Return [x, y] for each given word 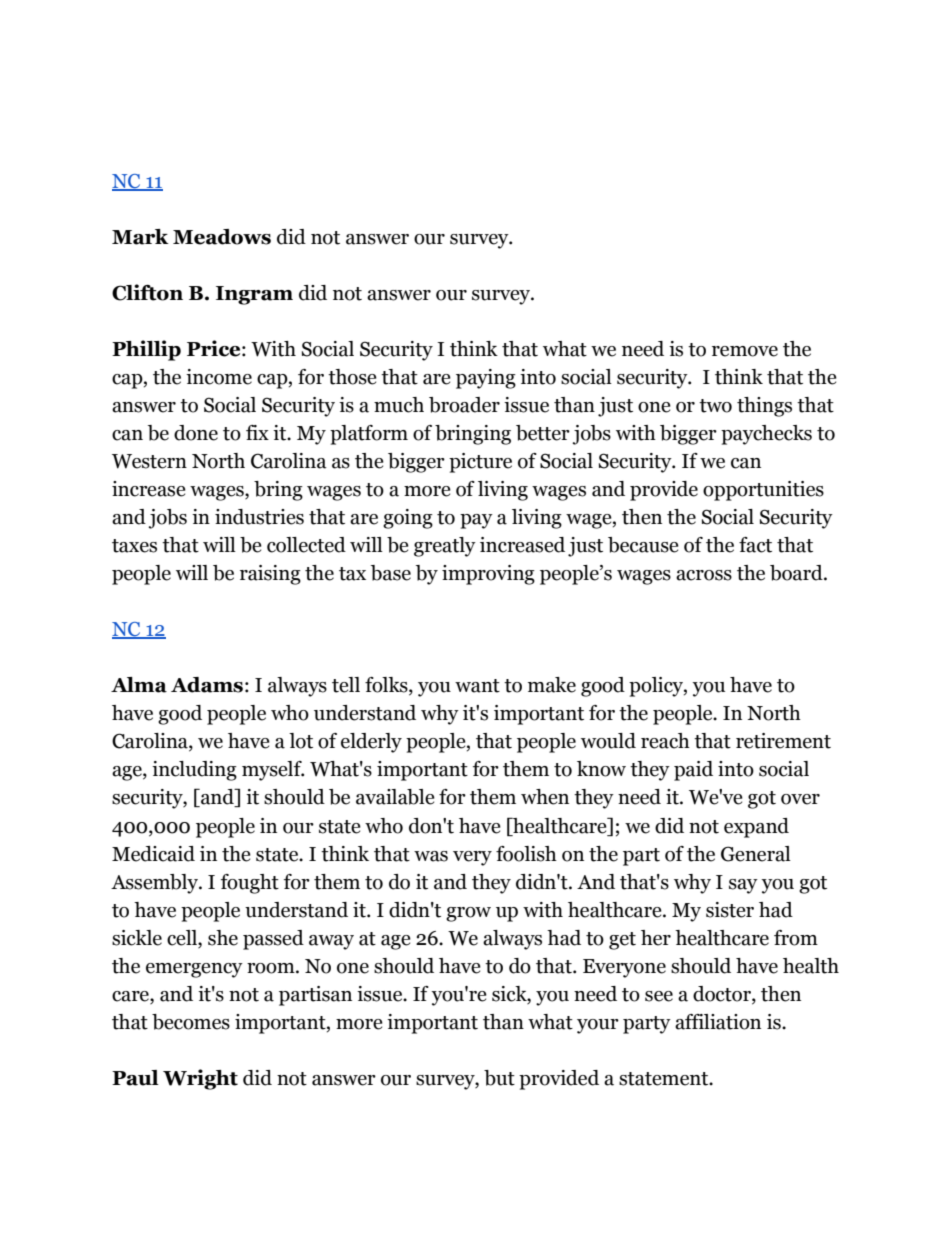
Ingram [254, 295]
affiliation [718, 1022]
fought [250, 884]
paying [486, 379]
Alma [139, 685]
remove [745, 351]
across [704, 575]
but [499, 1078]
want [477, 686]
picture [480, 463]
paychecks [766, 435]
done [196, 433]
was [431, 856]
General [756, 854]
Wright [200, 1079]
